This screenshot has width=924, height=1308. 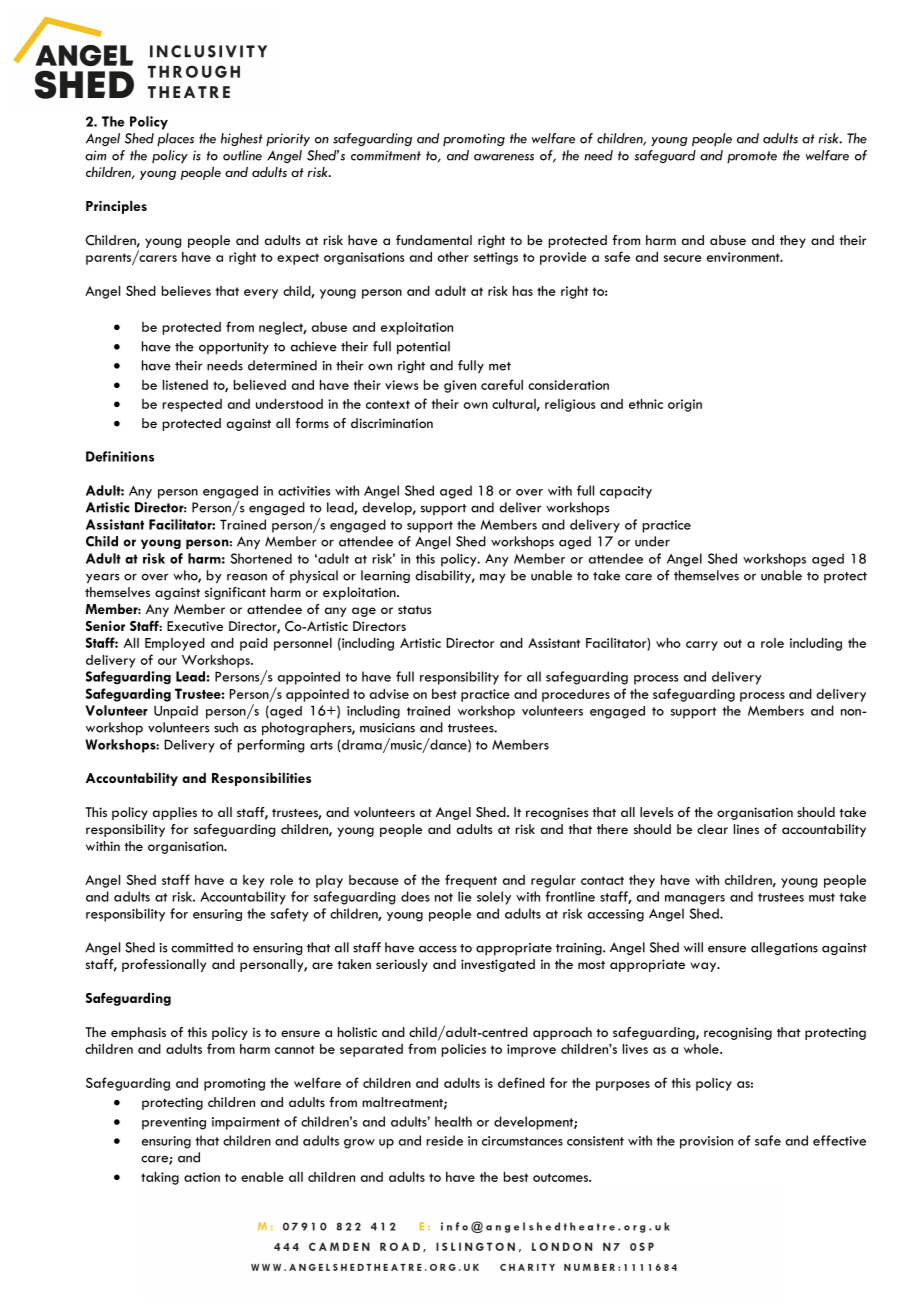 What do you see at coordinates (167, 661) in the screenshot?
I see `our` at bounding box center [167, 661].
